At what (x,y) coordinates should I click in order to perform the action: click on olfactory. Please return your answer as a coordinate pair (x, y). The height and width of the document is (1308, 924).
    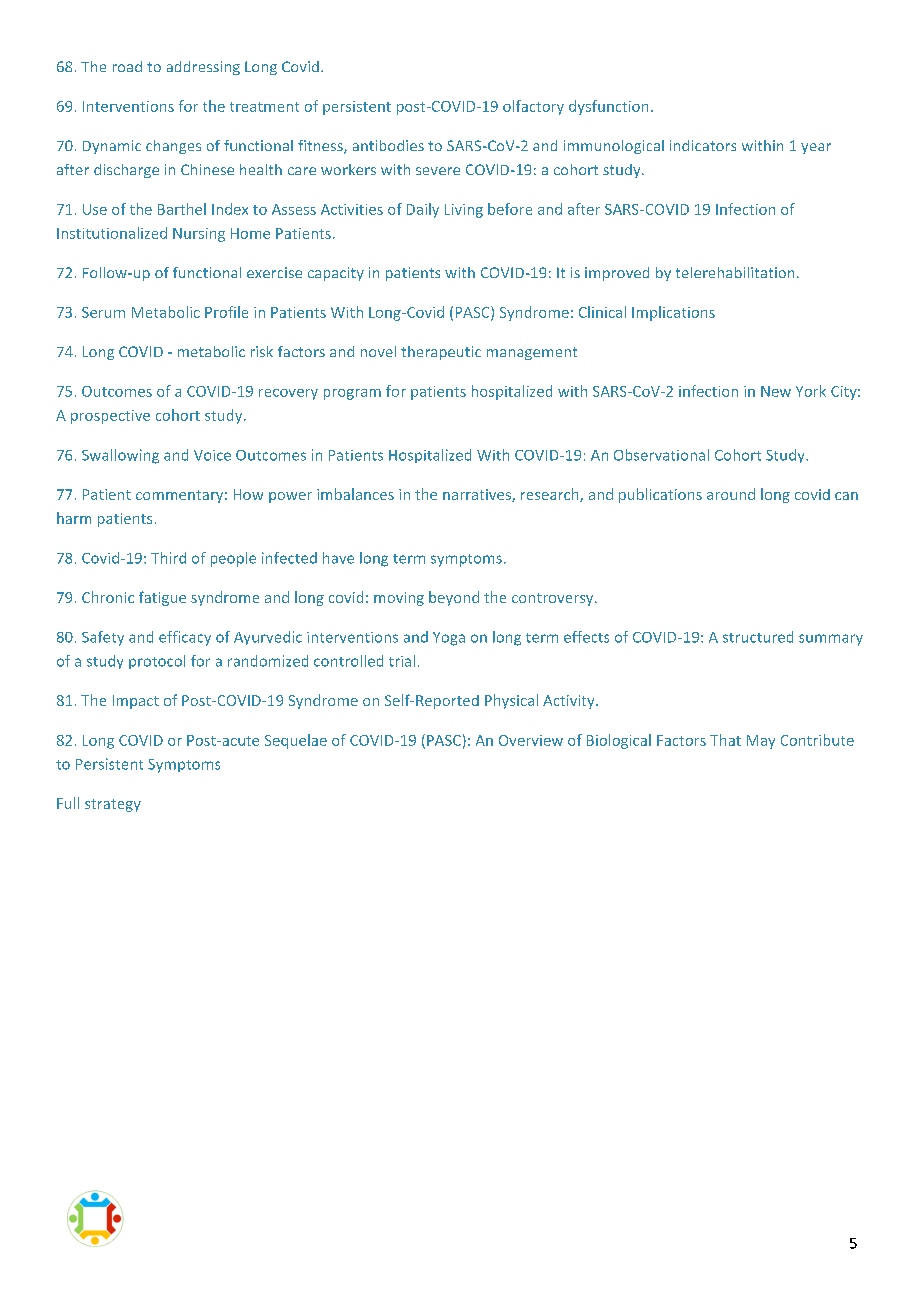
    Looking at the image, I should click on (533, 107).
